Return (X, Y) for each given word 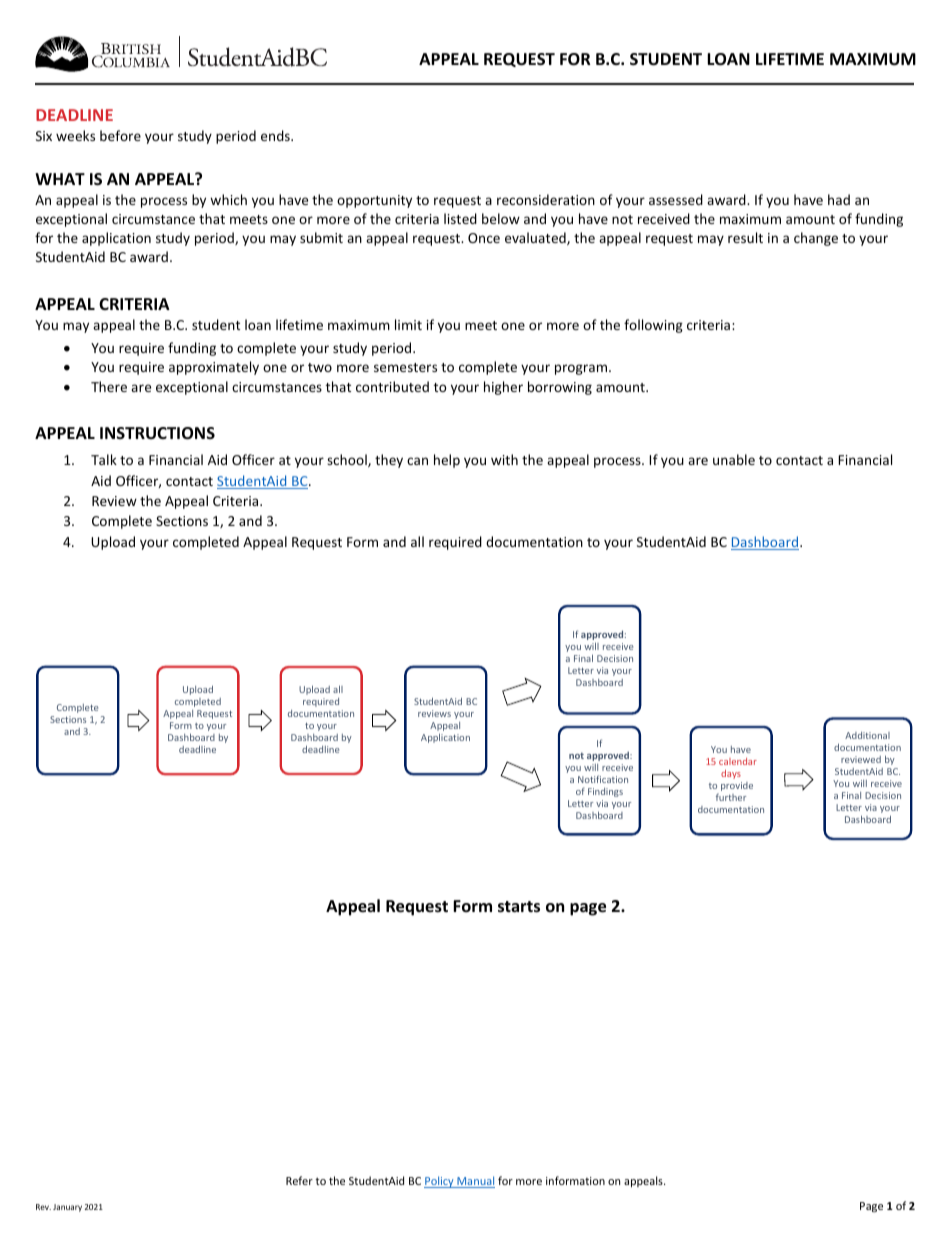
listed (460, 218)
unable (734, 459)
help (447, 461)
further (731, 797)
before (120, 135)
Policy (440, 1182)
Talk (104, 459)
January (67, 1208)
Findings (605, 792)
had (839, 199)
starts (519, 907)
